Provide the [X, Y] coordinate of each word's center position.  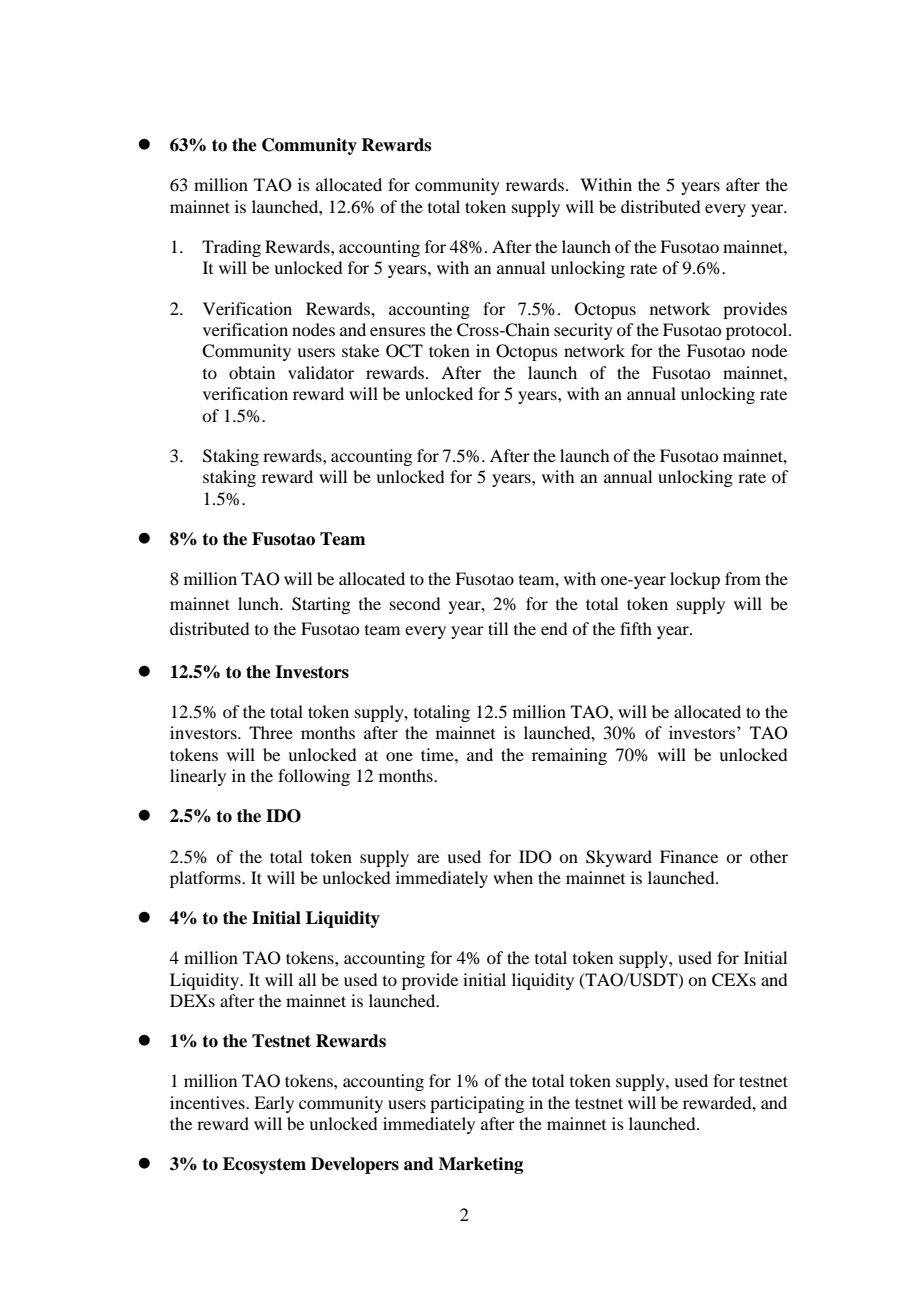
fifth [636, 628]
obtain [252, 372]
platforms [206, 879]
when [513, 877]
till [498, 628]
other [769, 856]
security [583, 331]
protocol [758, 331]
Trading [231, 248]
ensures [398, 331]
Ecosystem [264, 1165]
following [314, 777]
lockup [695, 580]
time [438, 754]
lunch [259, 603]
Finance [689, 856]
